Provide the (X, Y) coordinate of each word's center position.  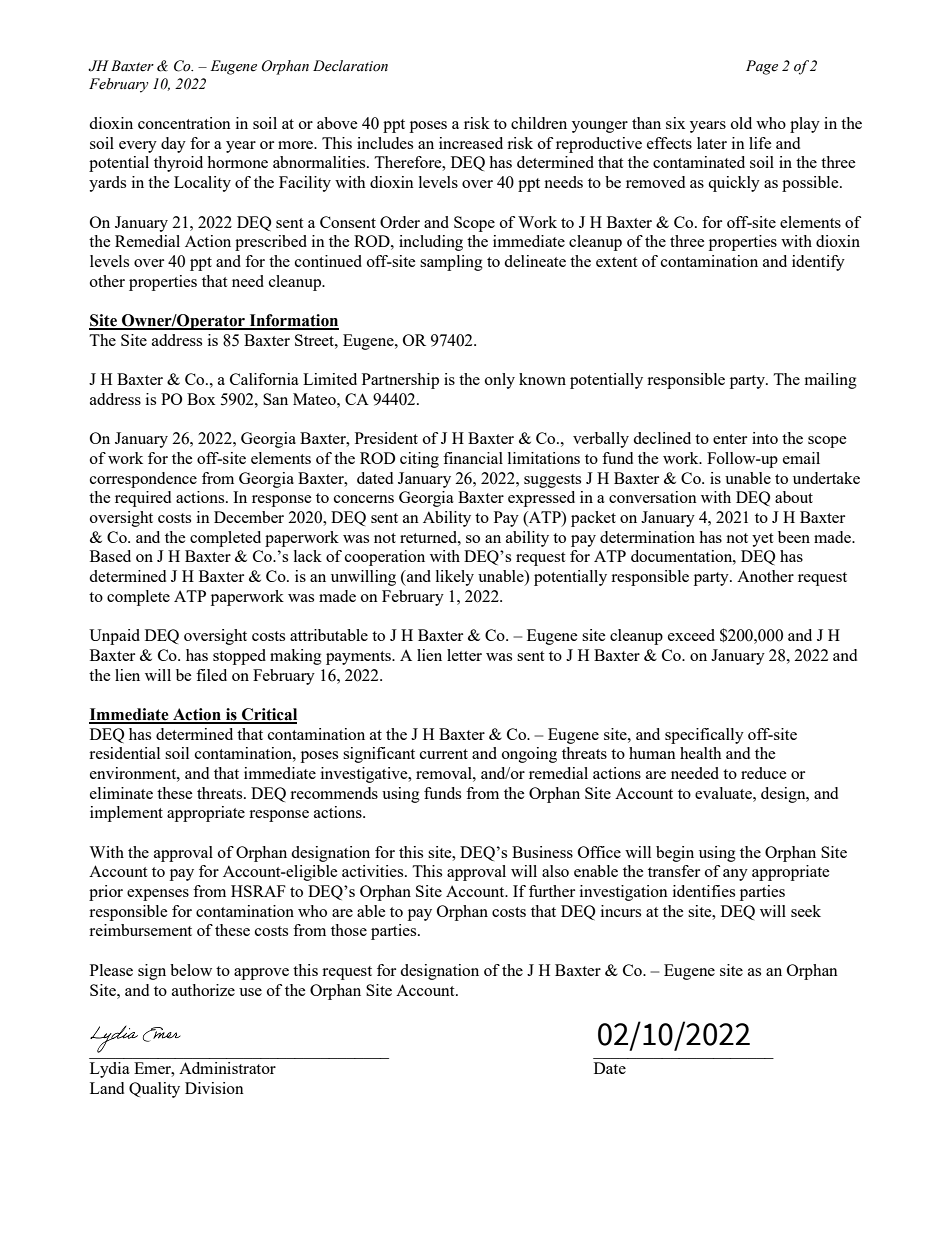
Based (110, 556)
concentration (184, 123)
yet (762, 540)
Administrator (227, 1068)
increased (471, 143)
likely (455, 578)
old (741, 123)
